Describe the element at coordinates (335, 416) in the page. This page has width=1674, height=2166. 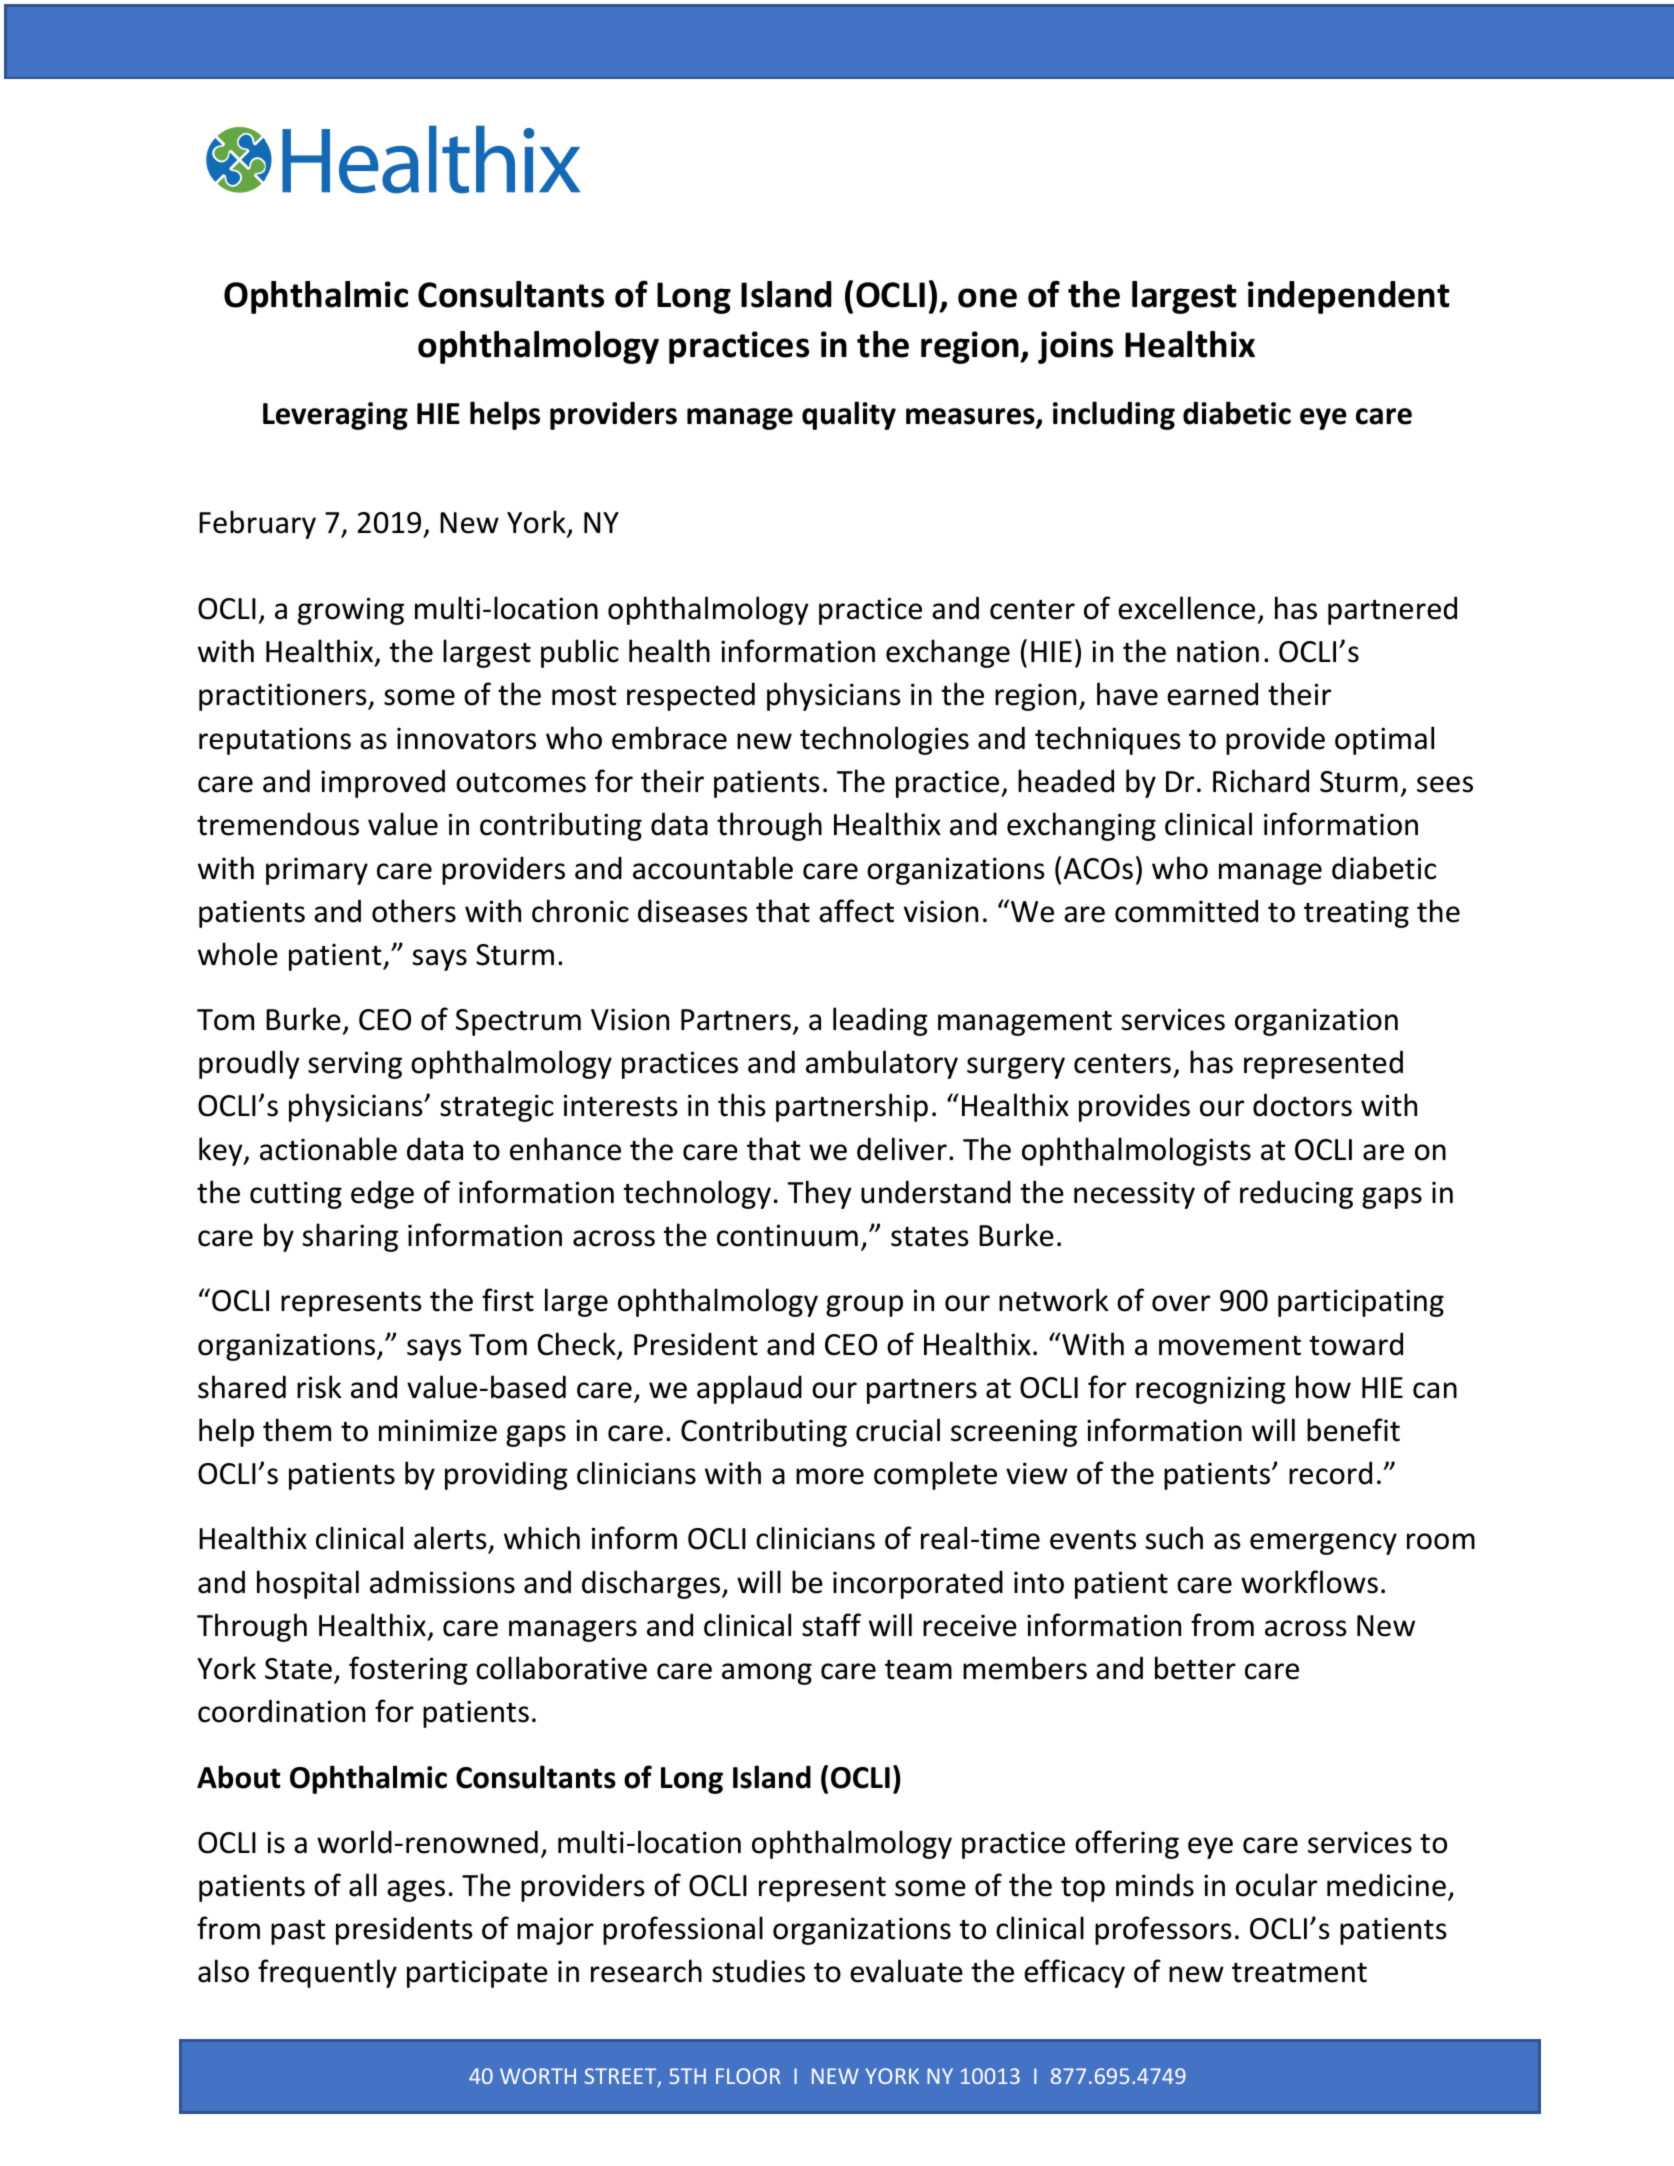
I see `Leveraging` at that location.
